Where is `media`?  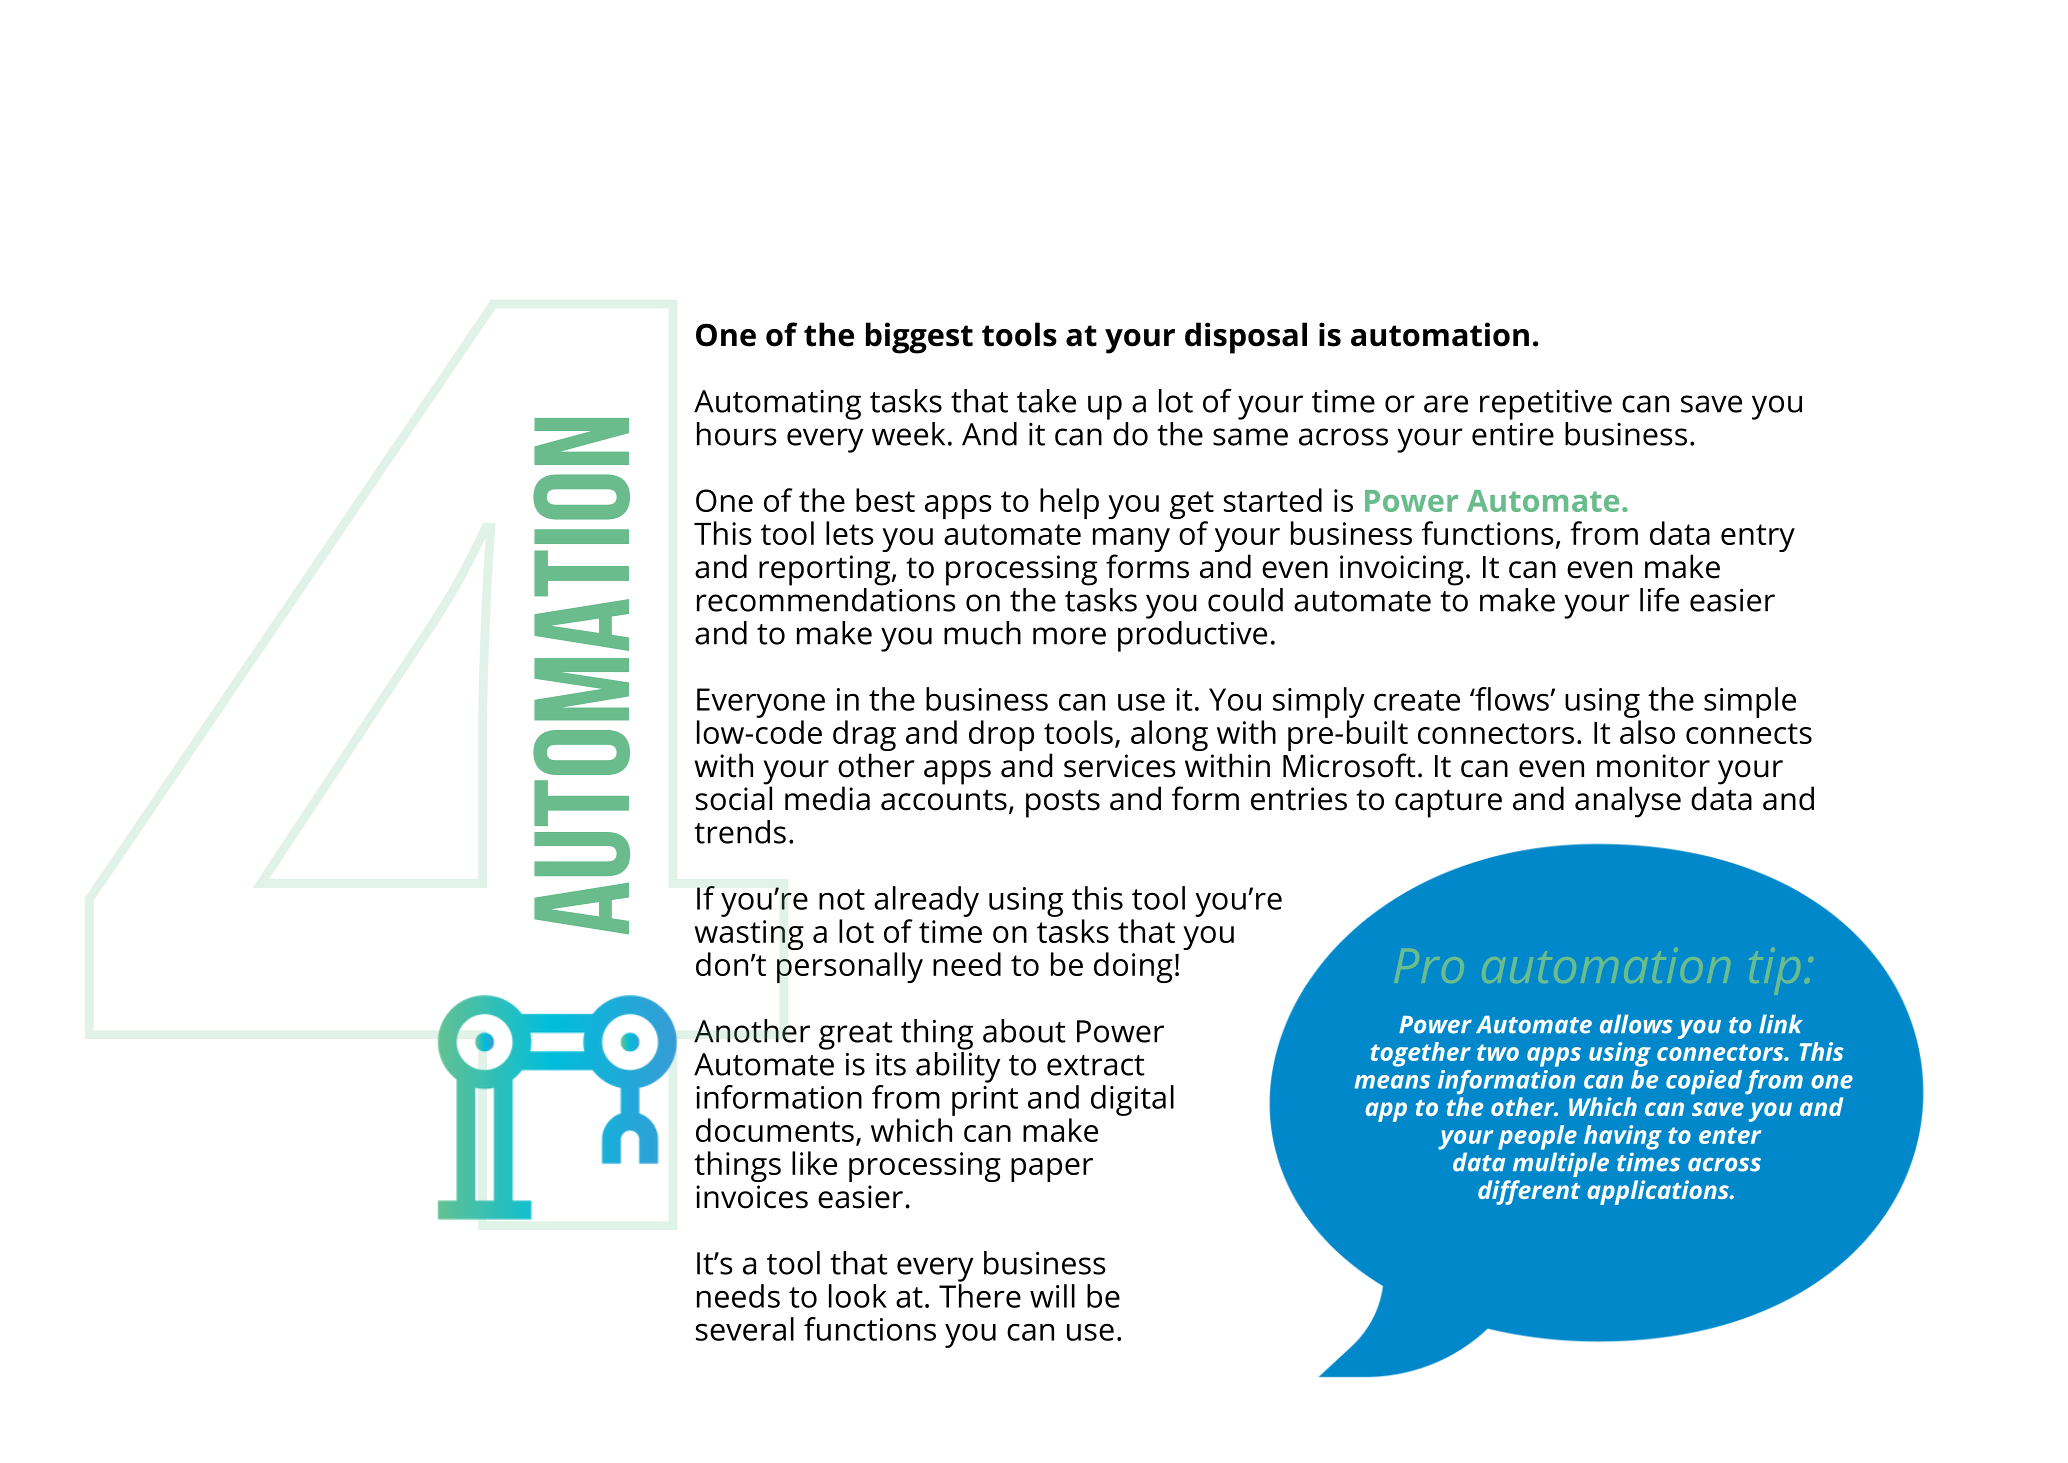 media is located at coordinates (827, 798).
